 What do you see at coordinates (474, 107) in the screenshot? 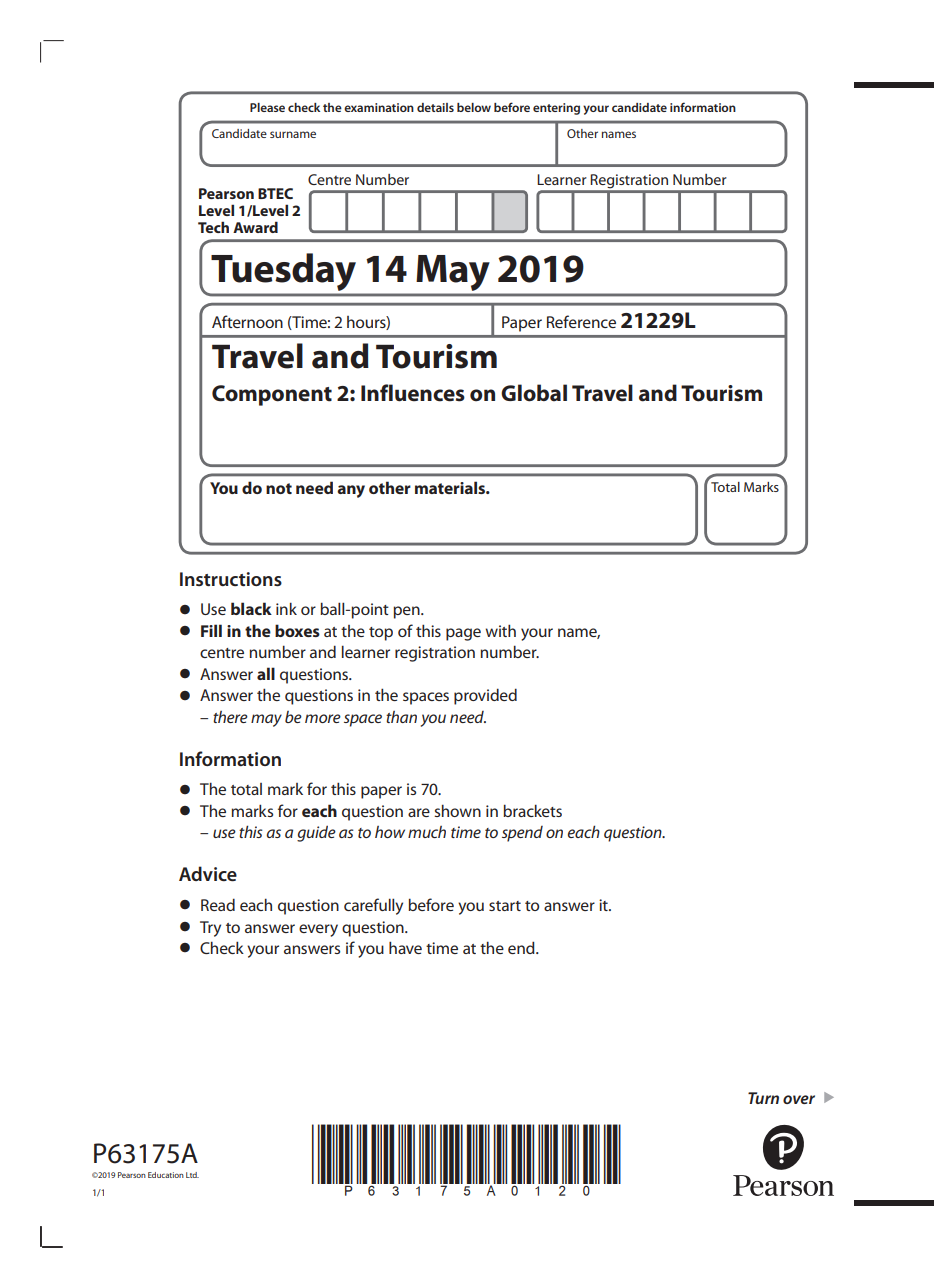
I see `below` at bounding box center [474, 107].
